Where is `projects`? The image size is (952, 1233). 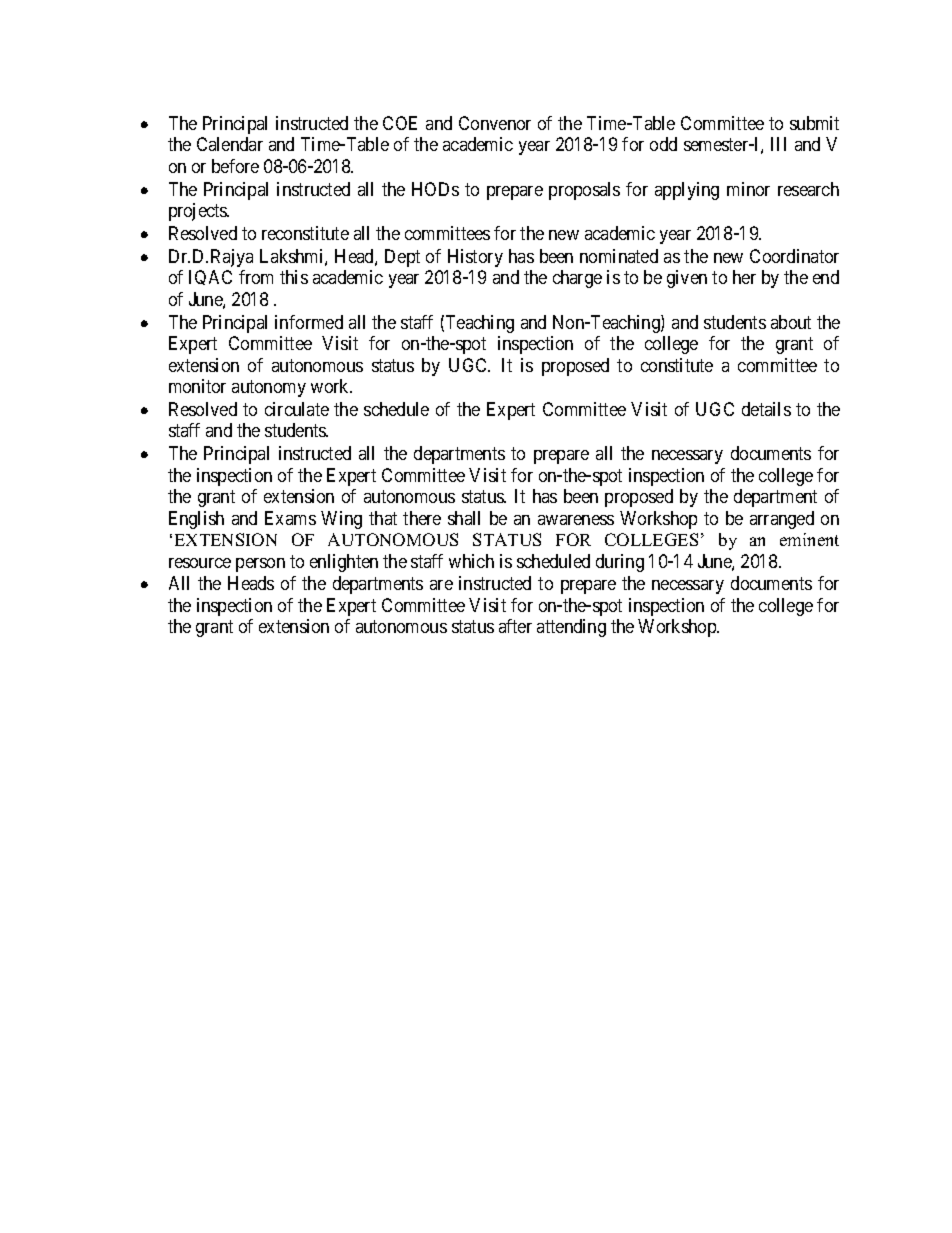 projects is located at coordinates (199, 212).
